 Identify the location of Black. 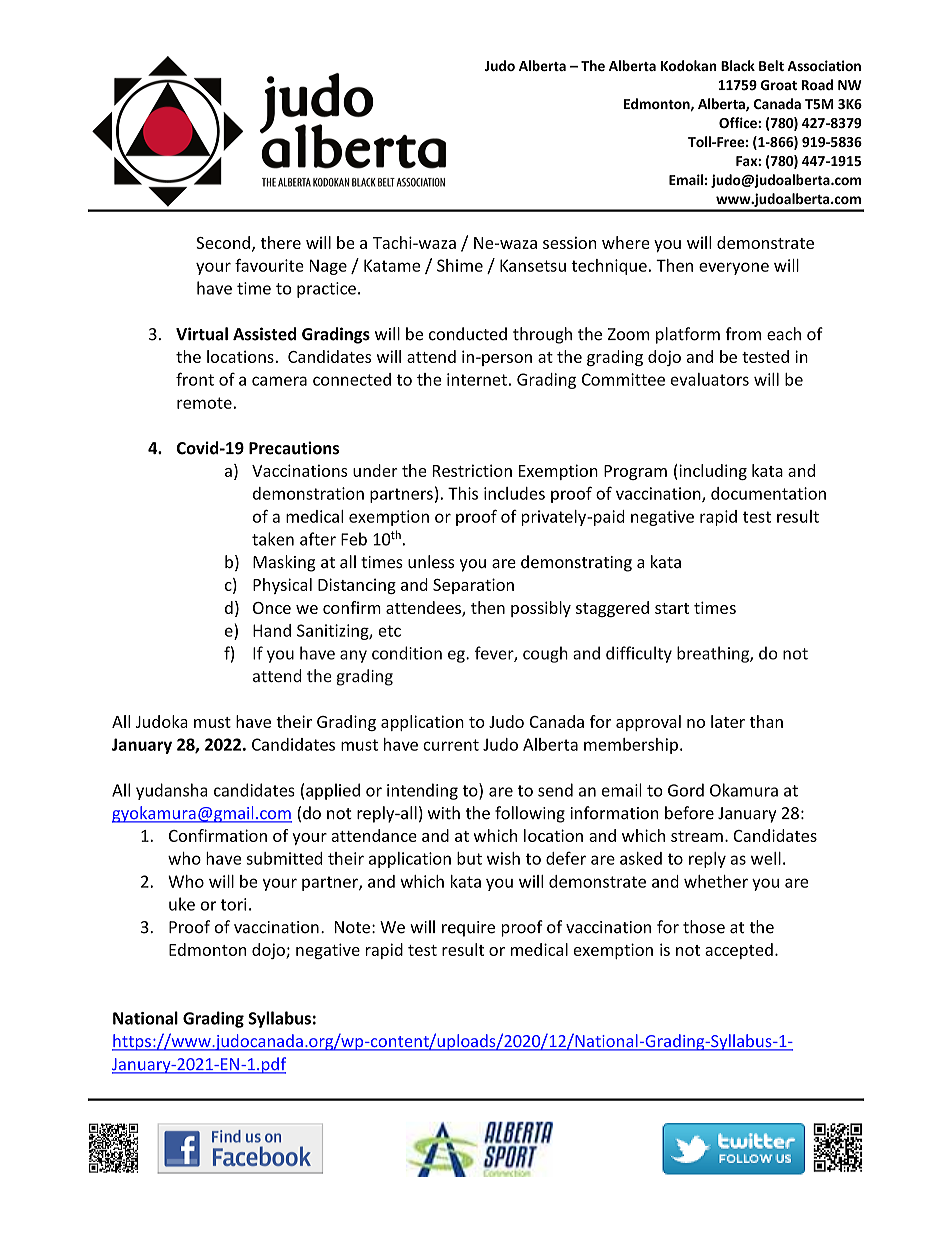
(738, 65).
